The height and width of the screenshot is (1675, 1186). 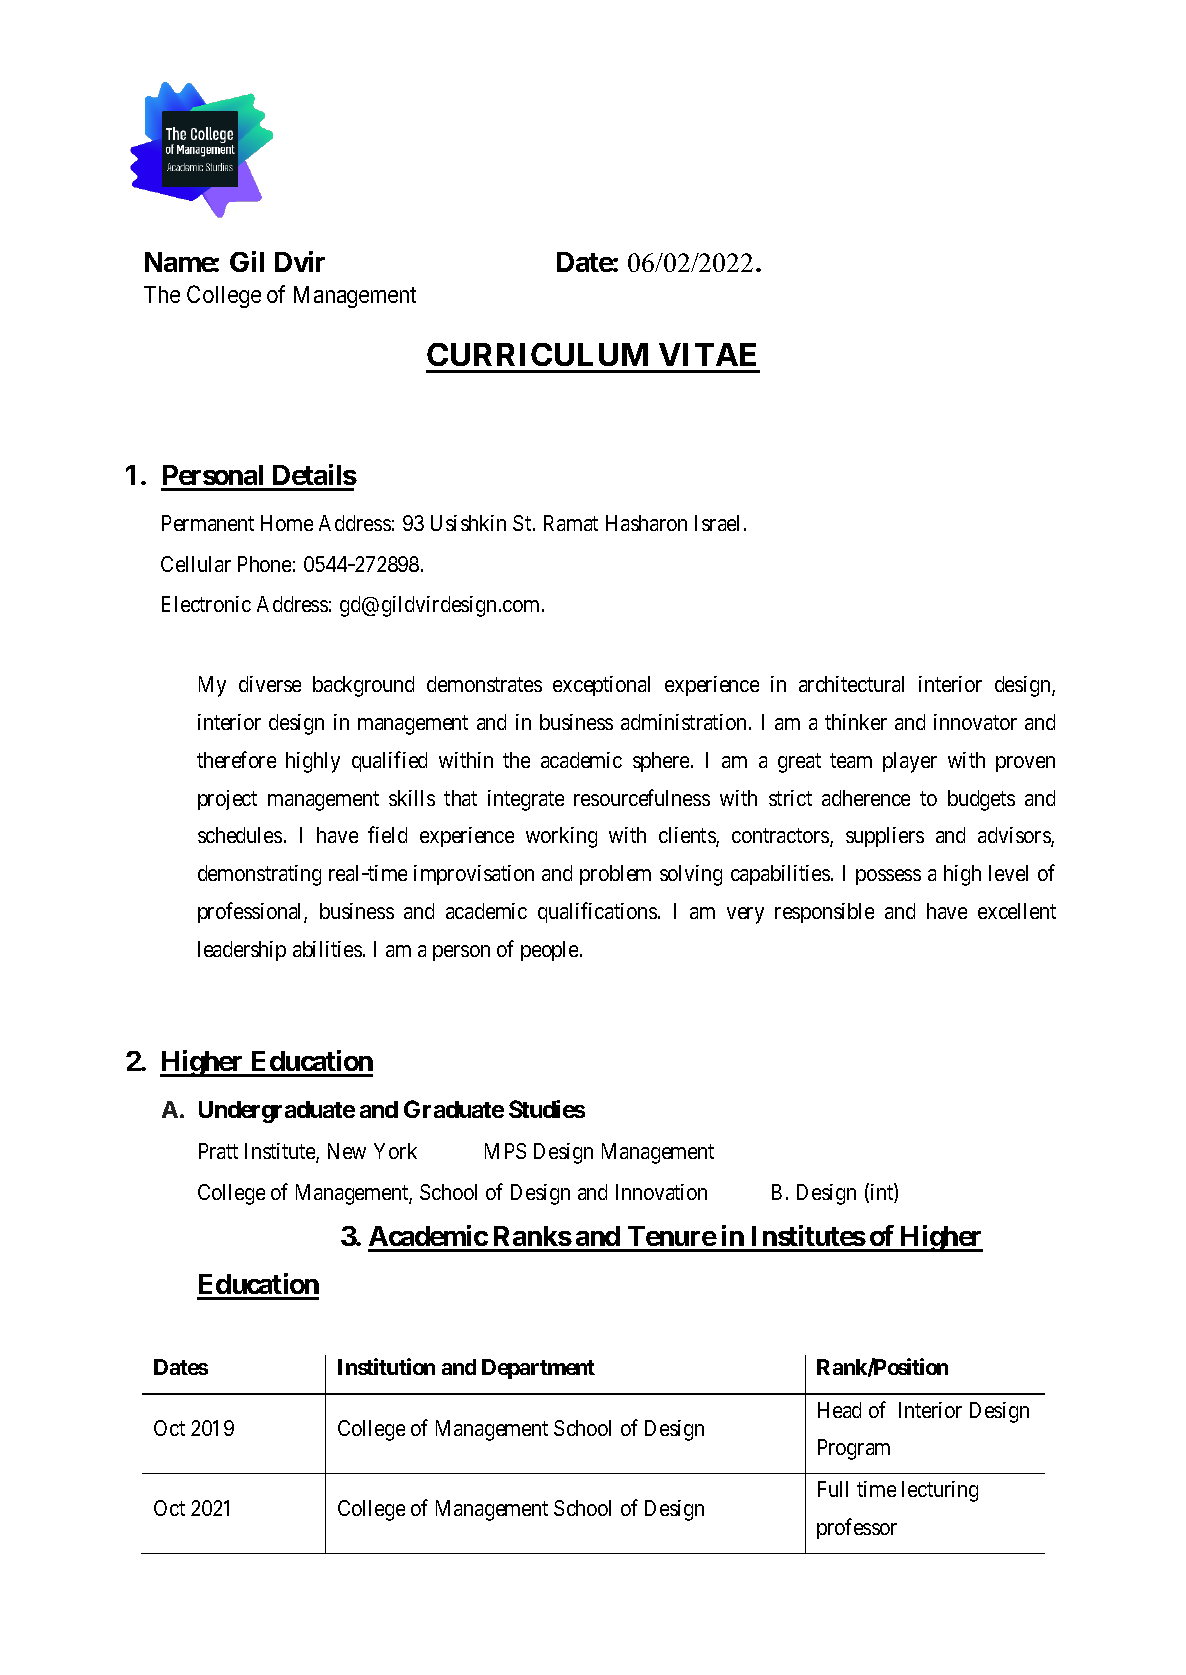 I want to click on Institution, so click(x=386, y=1366).
